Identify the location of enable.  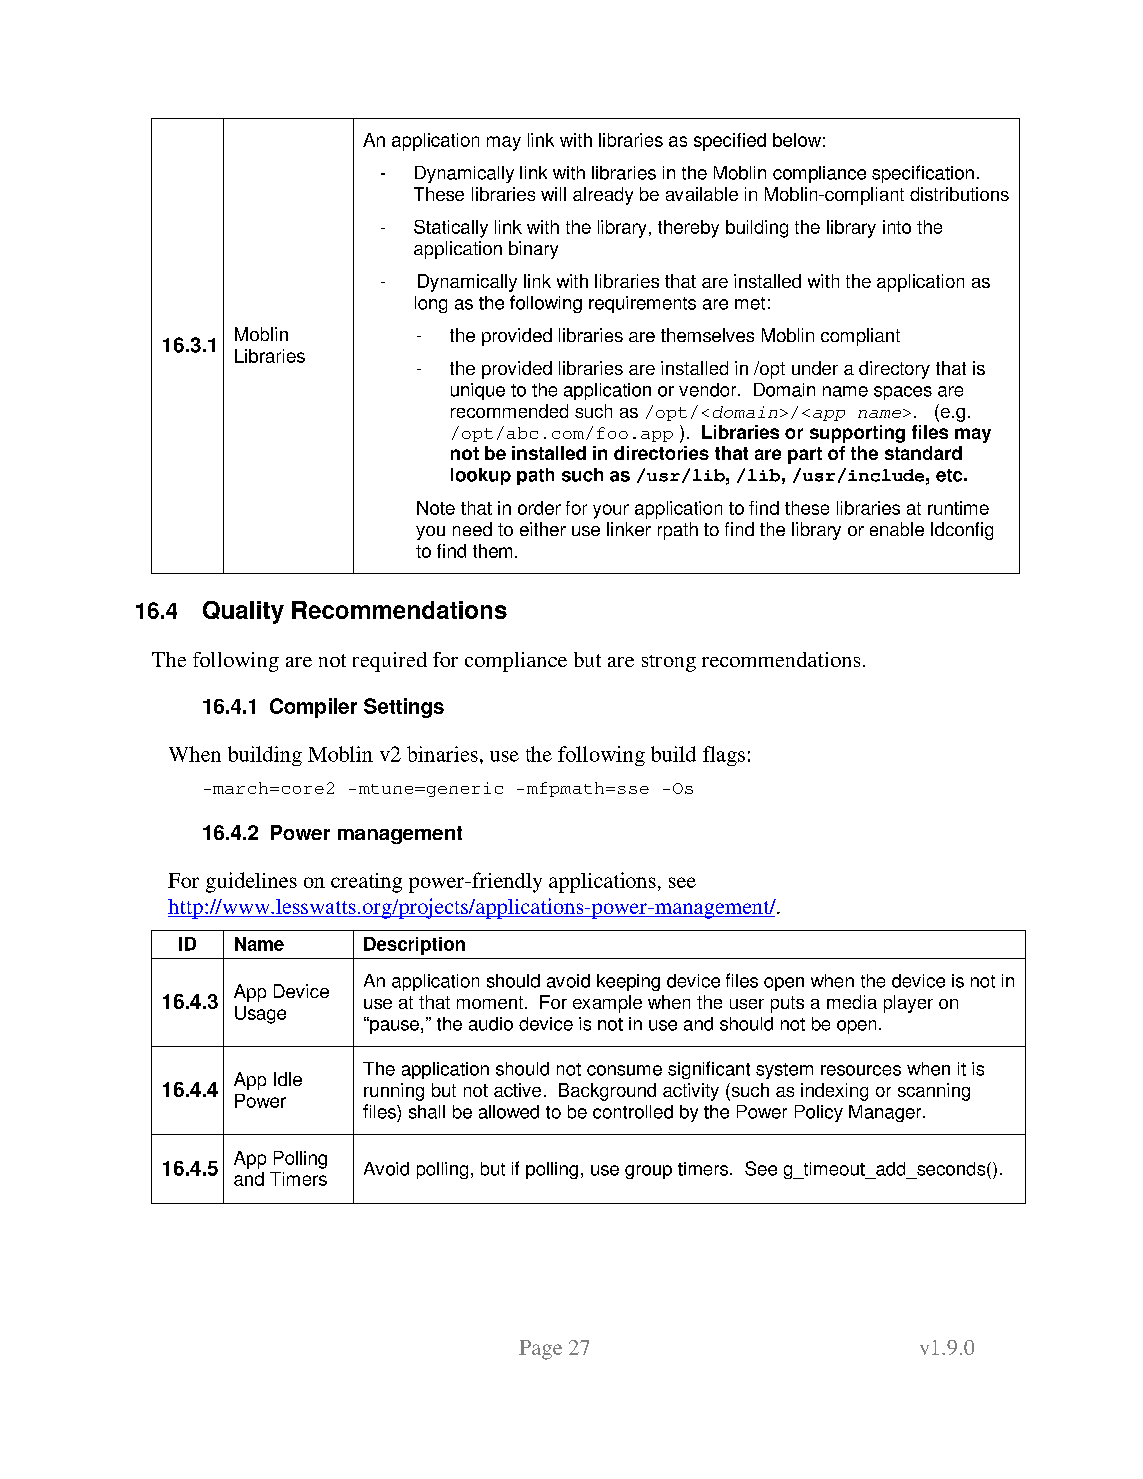
(897, 529).
